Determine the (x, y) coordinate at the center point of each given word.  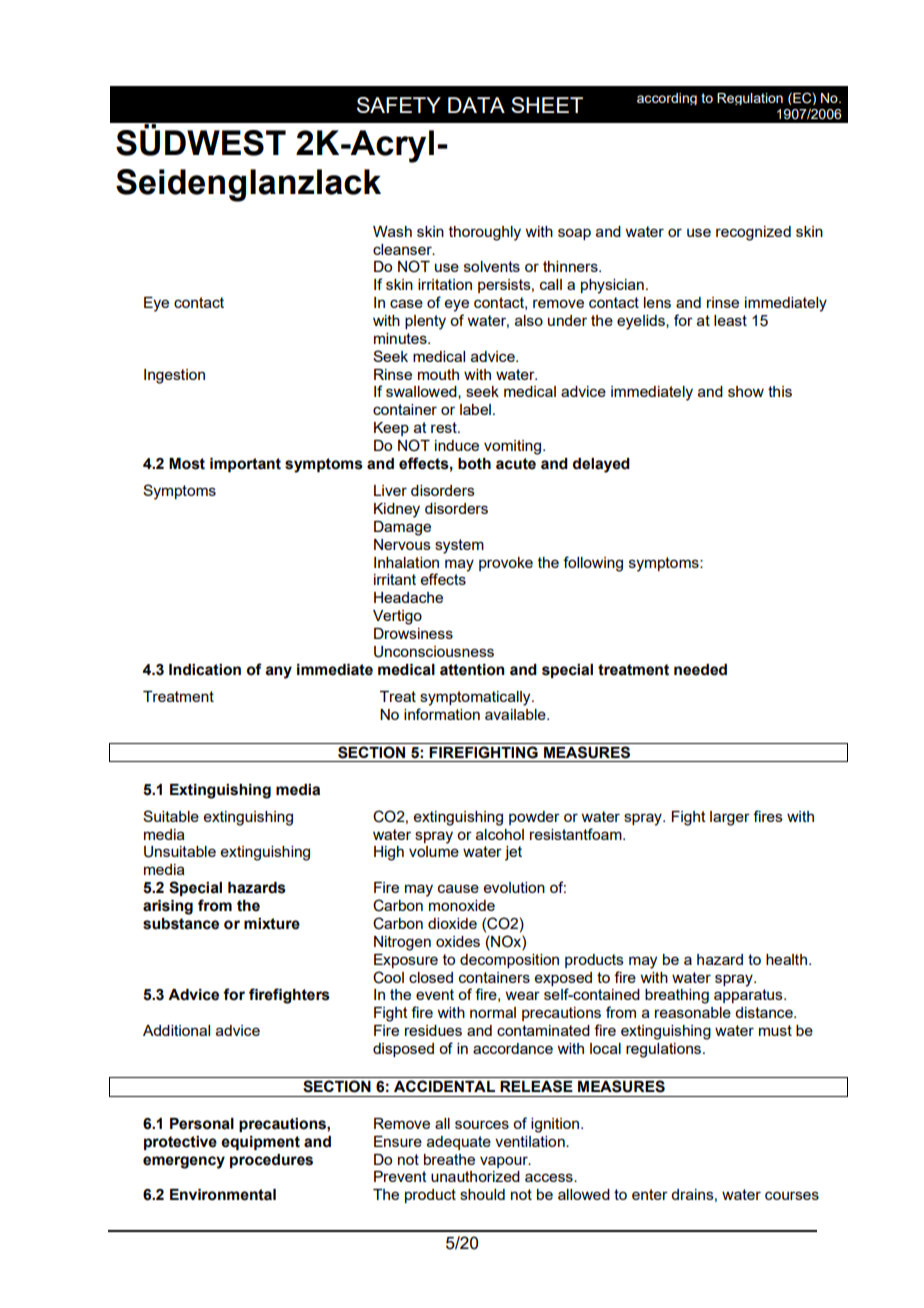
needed (700, 670)
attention (472, 670)
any (278, 672)
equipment (260, 1143)
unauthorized (475, 1176)
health (786, 959)
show (746, 391)
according (667, 99)
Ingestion (174, 376)
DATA (476, 105)
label (475, 409)
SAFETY (399, 105)
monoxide (462, 905)
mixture (272, 924)
